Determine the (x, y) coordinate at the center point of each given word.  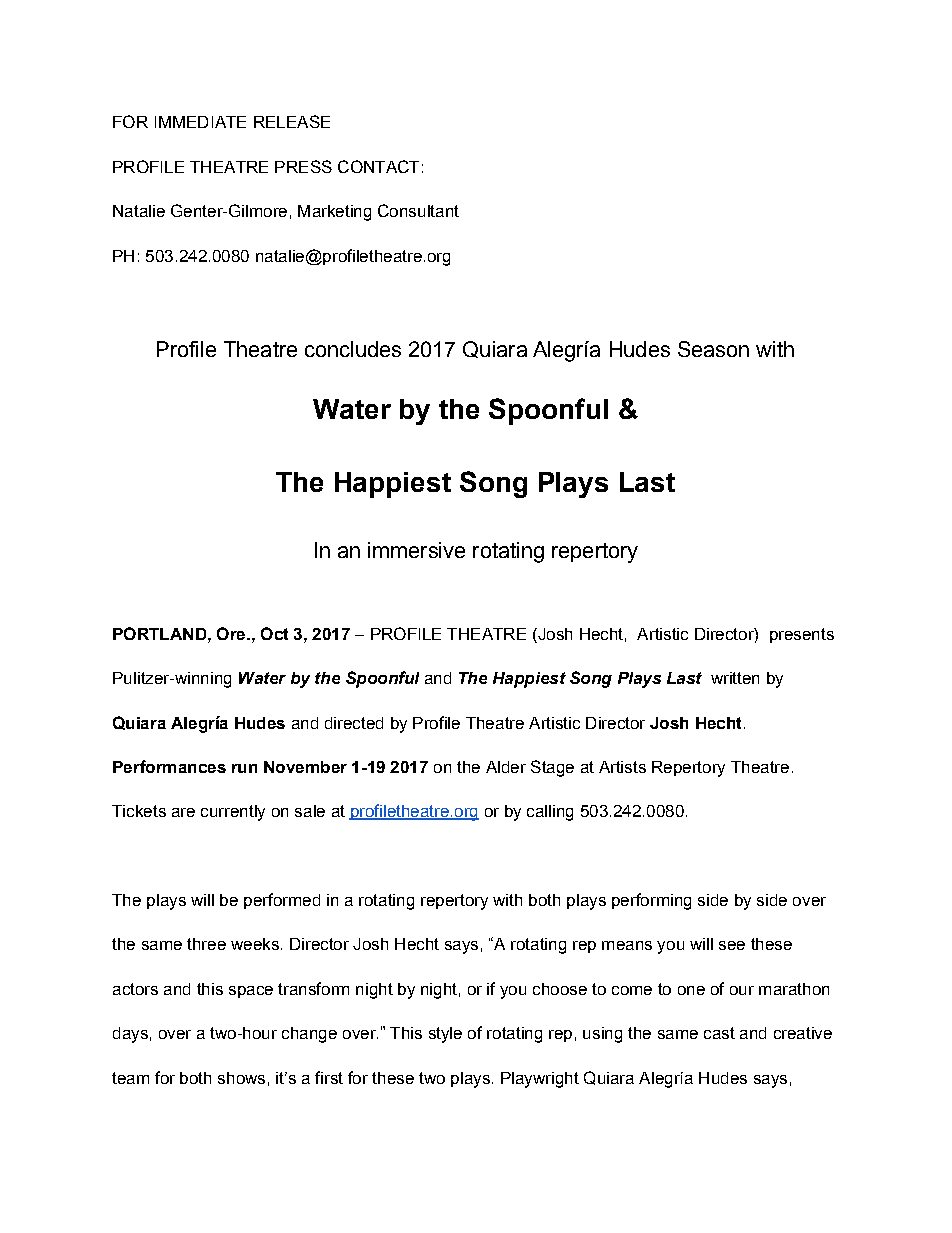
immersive (416, 550)
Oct (274, 633)
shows (241, 1078)
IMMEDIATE (200, 122)
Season (713, 349)
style (445, 1035)
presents (802, 635)
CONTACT (378, 166)
